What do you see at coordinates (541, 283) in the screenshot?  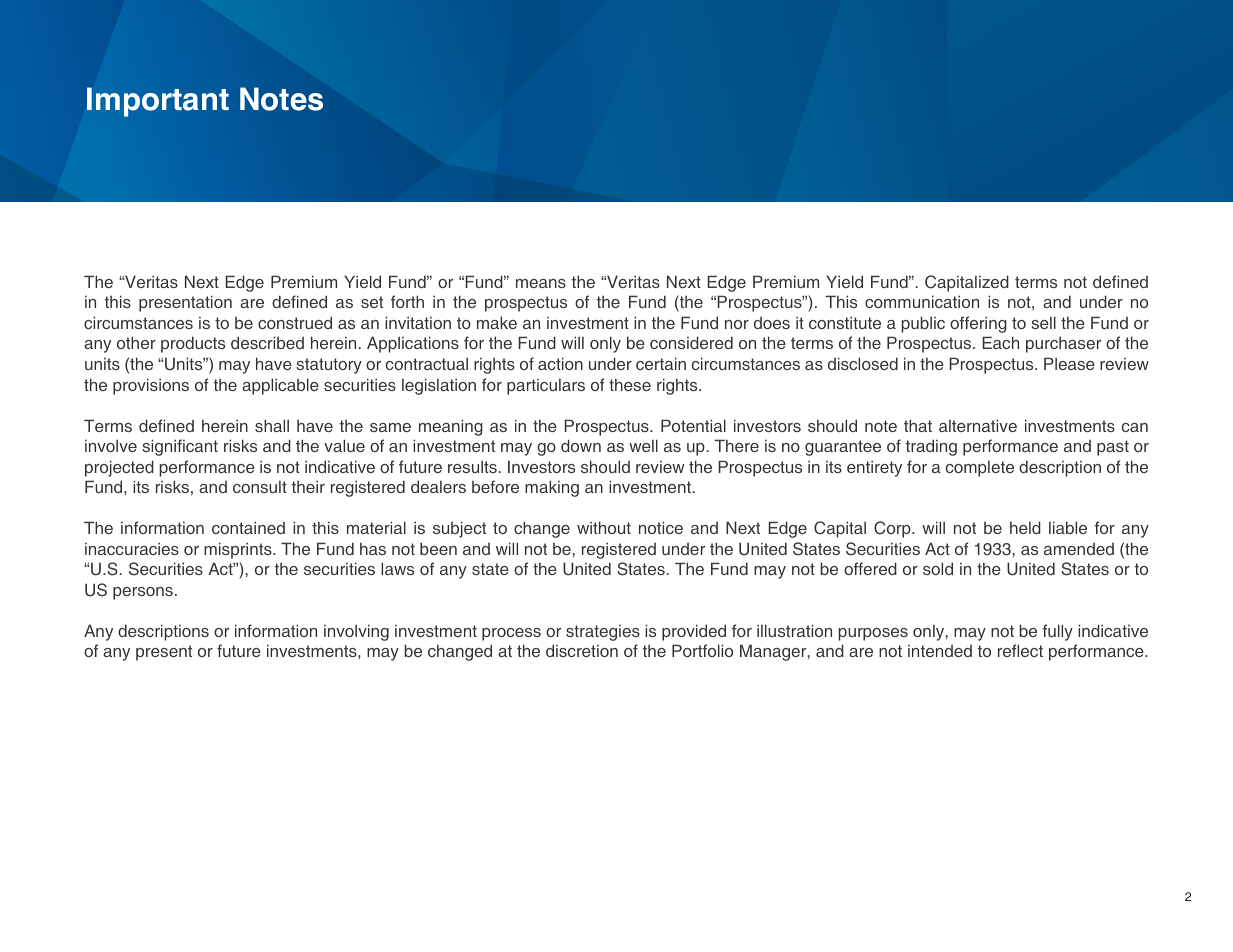 I see `means` at bounding box center [541, 283].
